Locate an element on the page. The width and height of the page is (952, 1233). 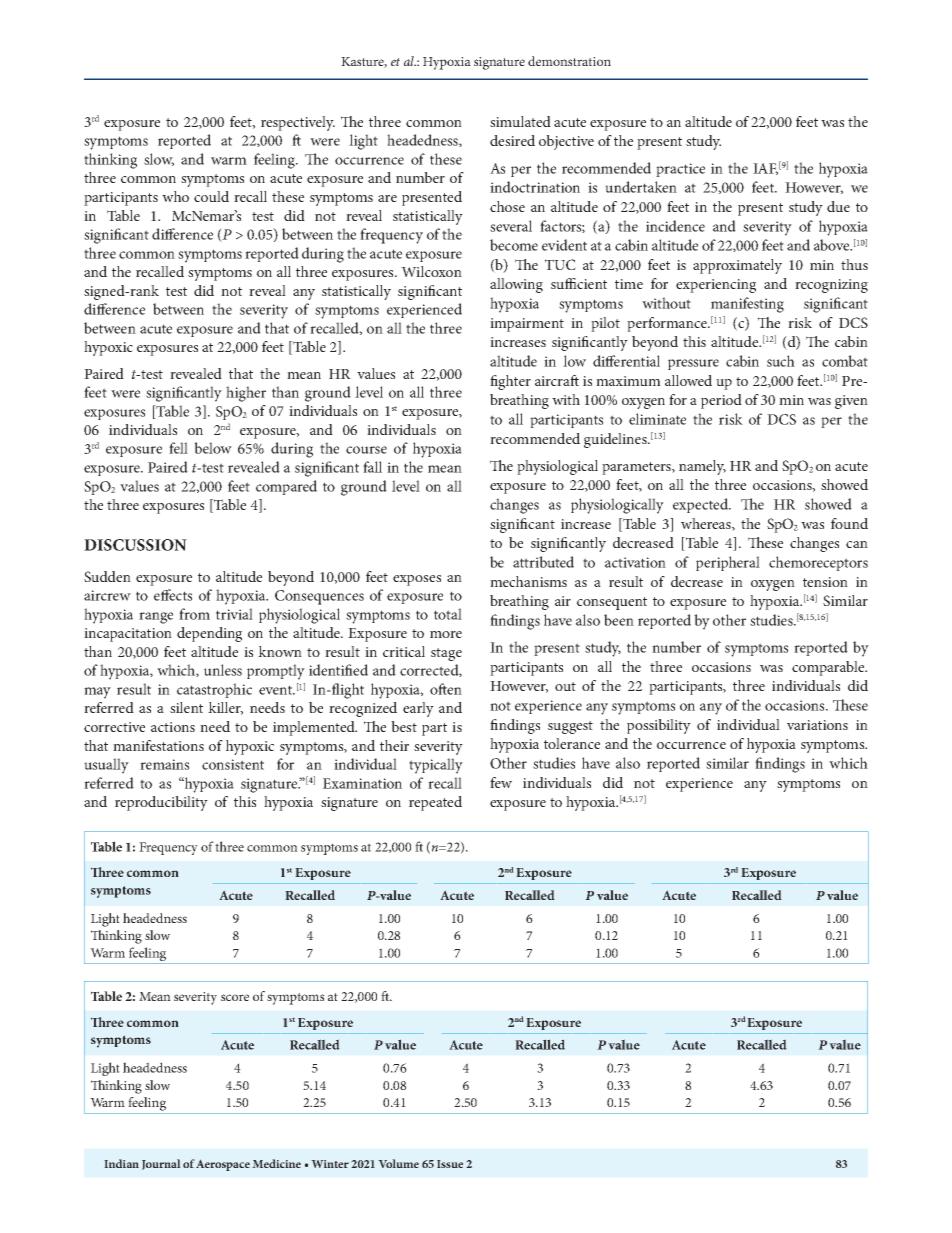
fighter is located at coordinates (510, 382).
